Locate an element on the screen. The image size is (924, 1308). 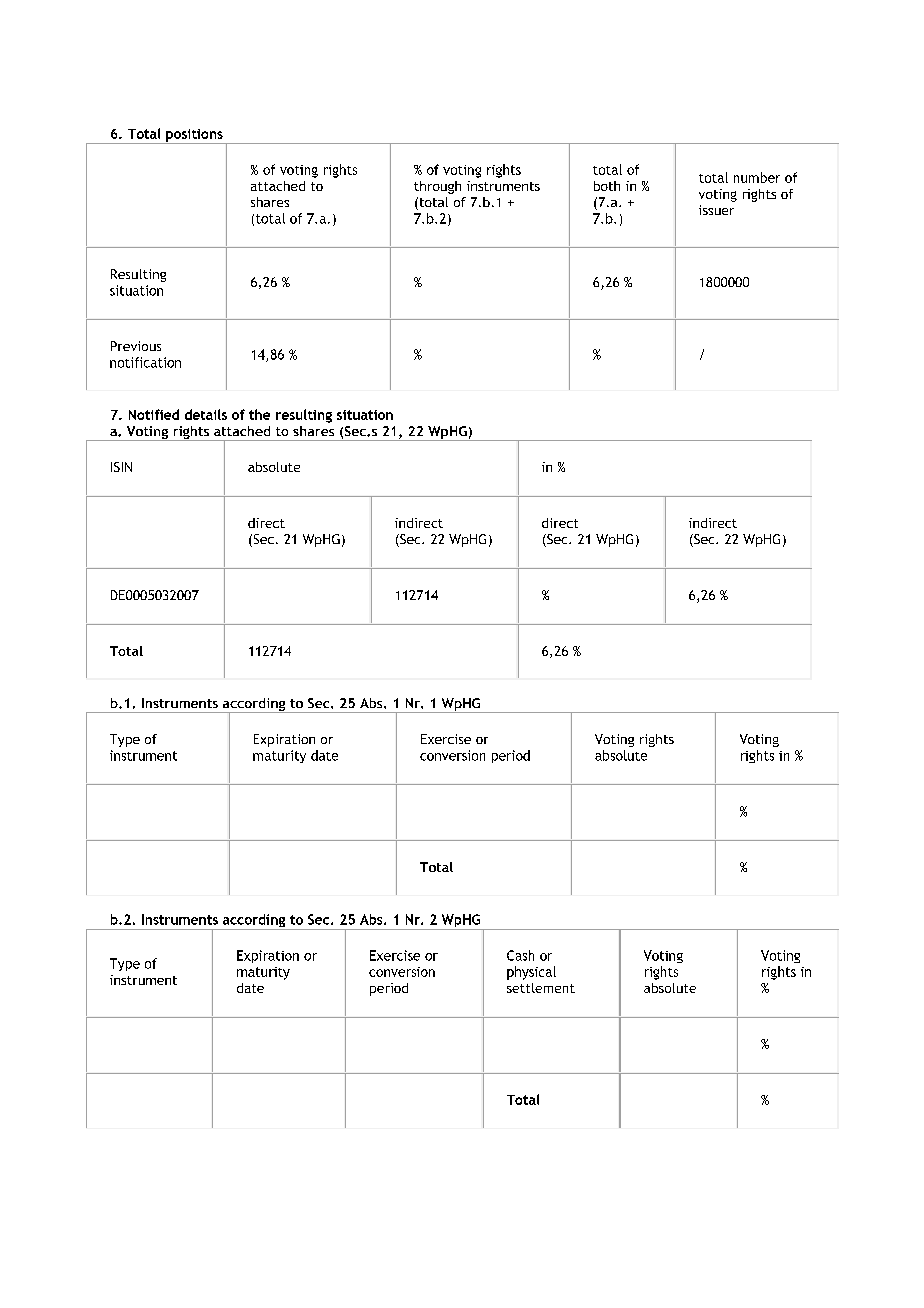
physical is located at coordinates (531, 973).
